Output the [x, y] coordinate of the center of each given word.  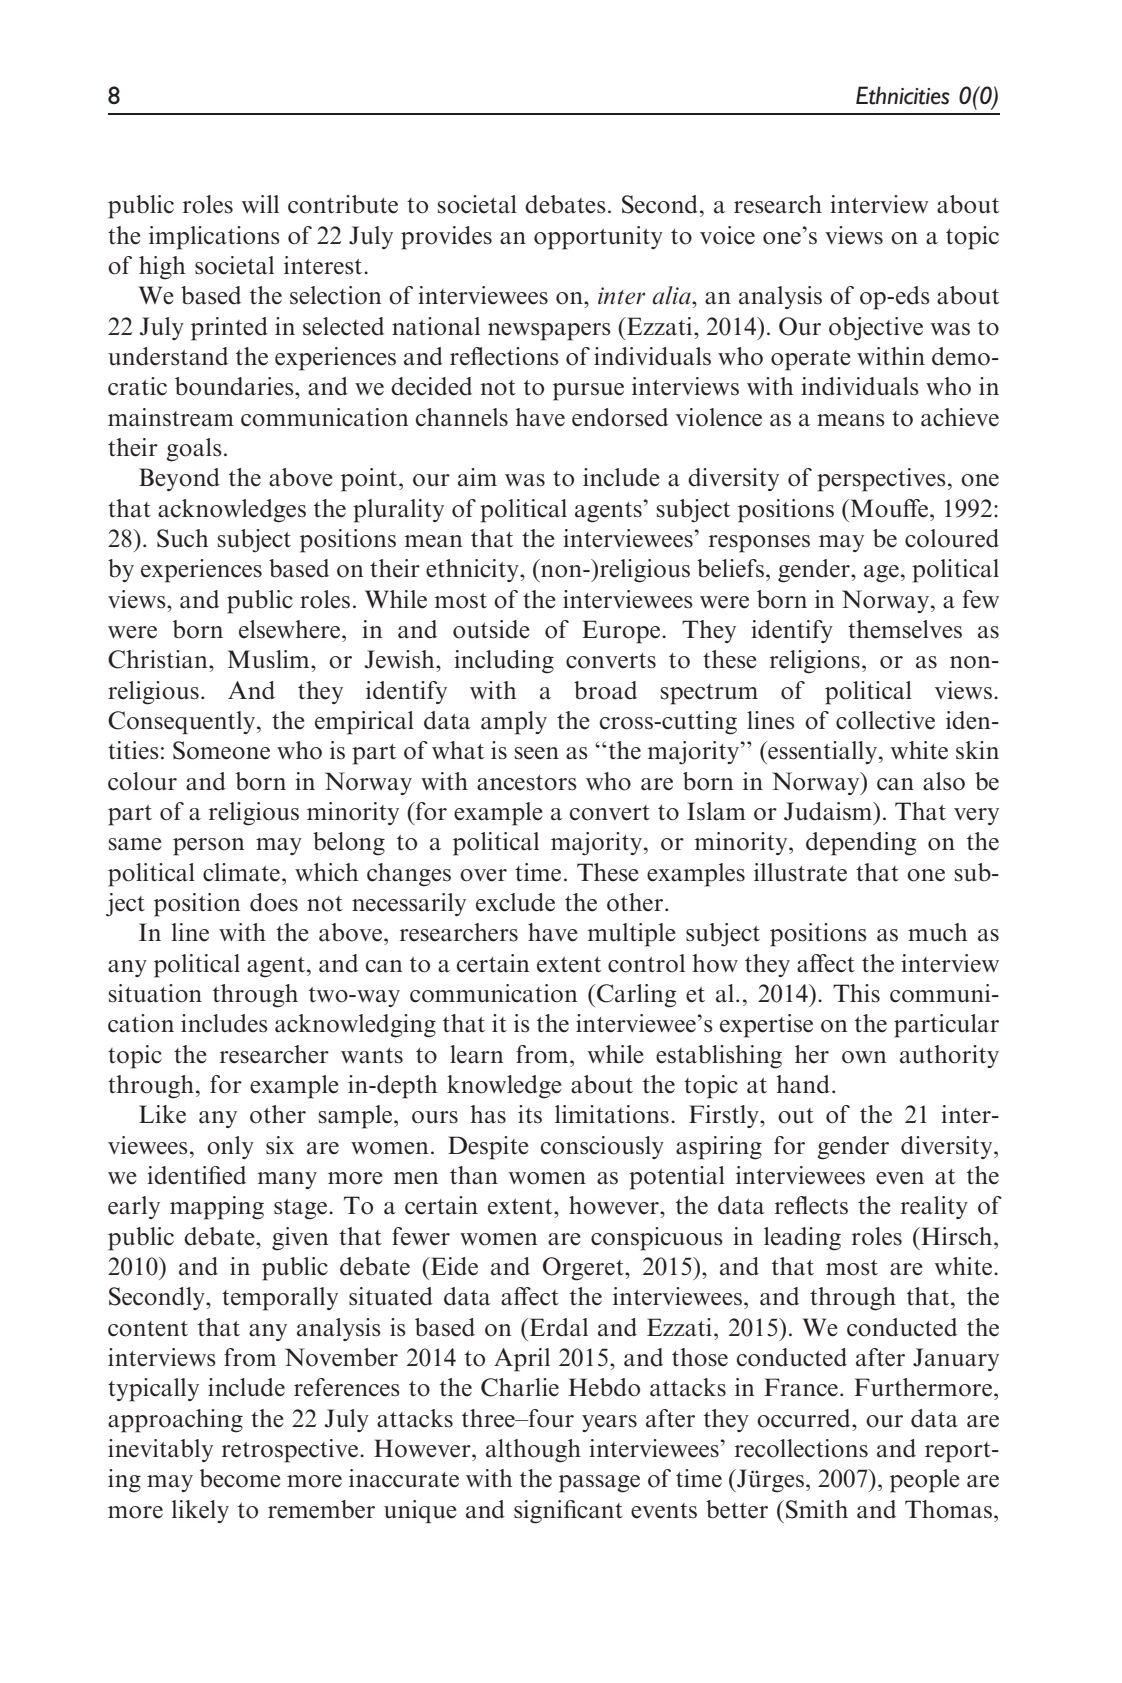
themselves [905, 629]
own [864, 1057]
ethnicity [473, 570]
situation [155, 993]
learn [476, 1054]
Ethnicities [903, 95]
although [533, 1451]
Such [183, 538]
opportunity [598, 238]
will [260, 204]
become [240, 1478]
